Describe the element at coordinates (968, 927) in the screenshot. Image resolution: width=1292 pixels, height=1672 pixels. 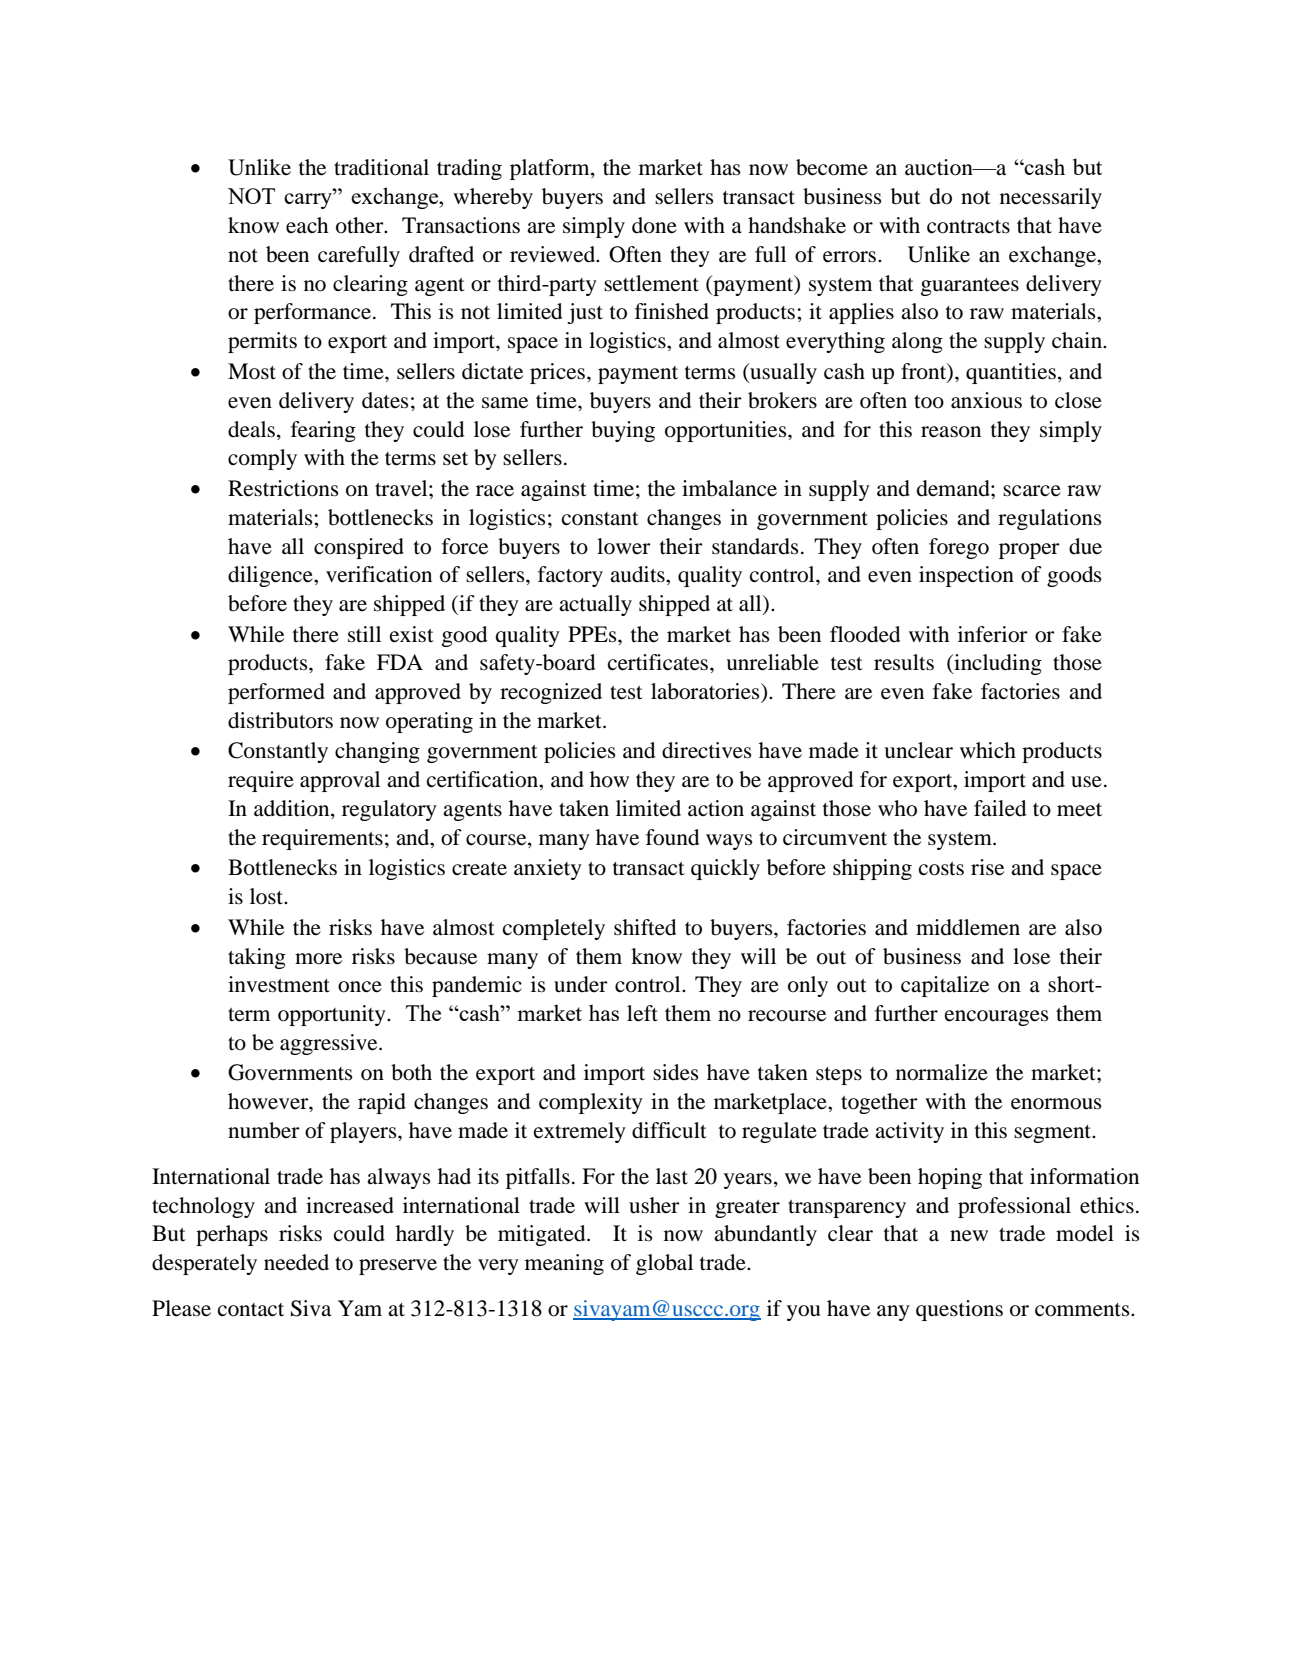
I see `middlemen` at that location.
